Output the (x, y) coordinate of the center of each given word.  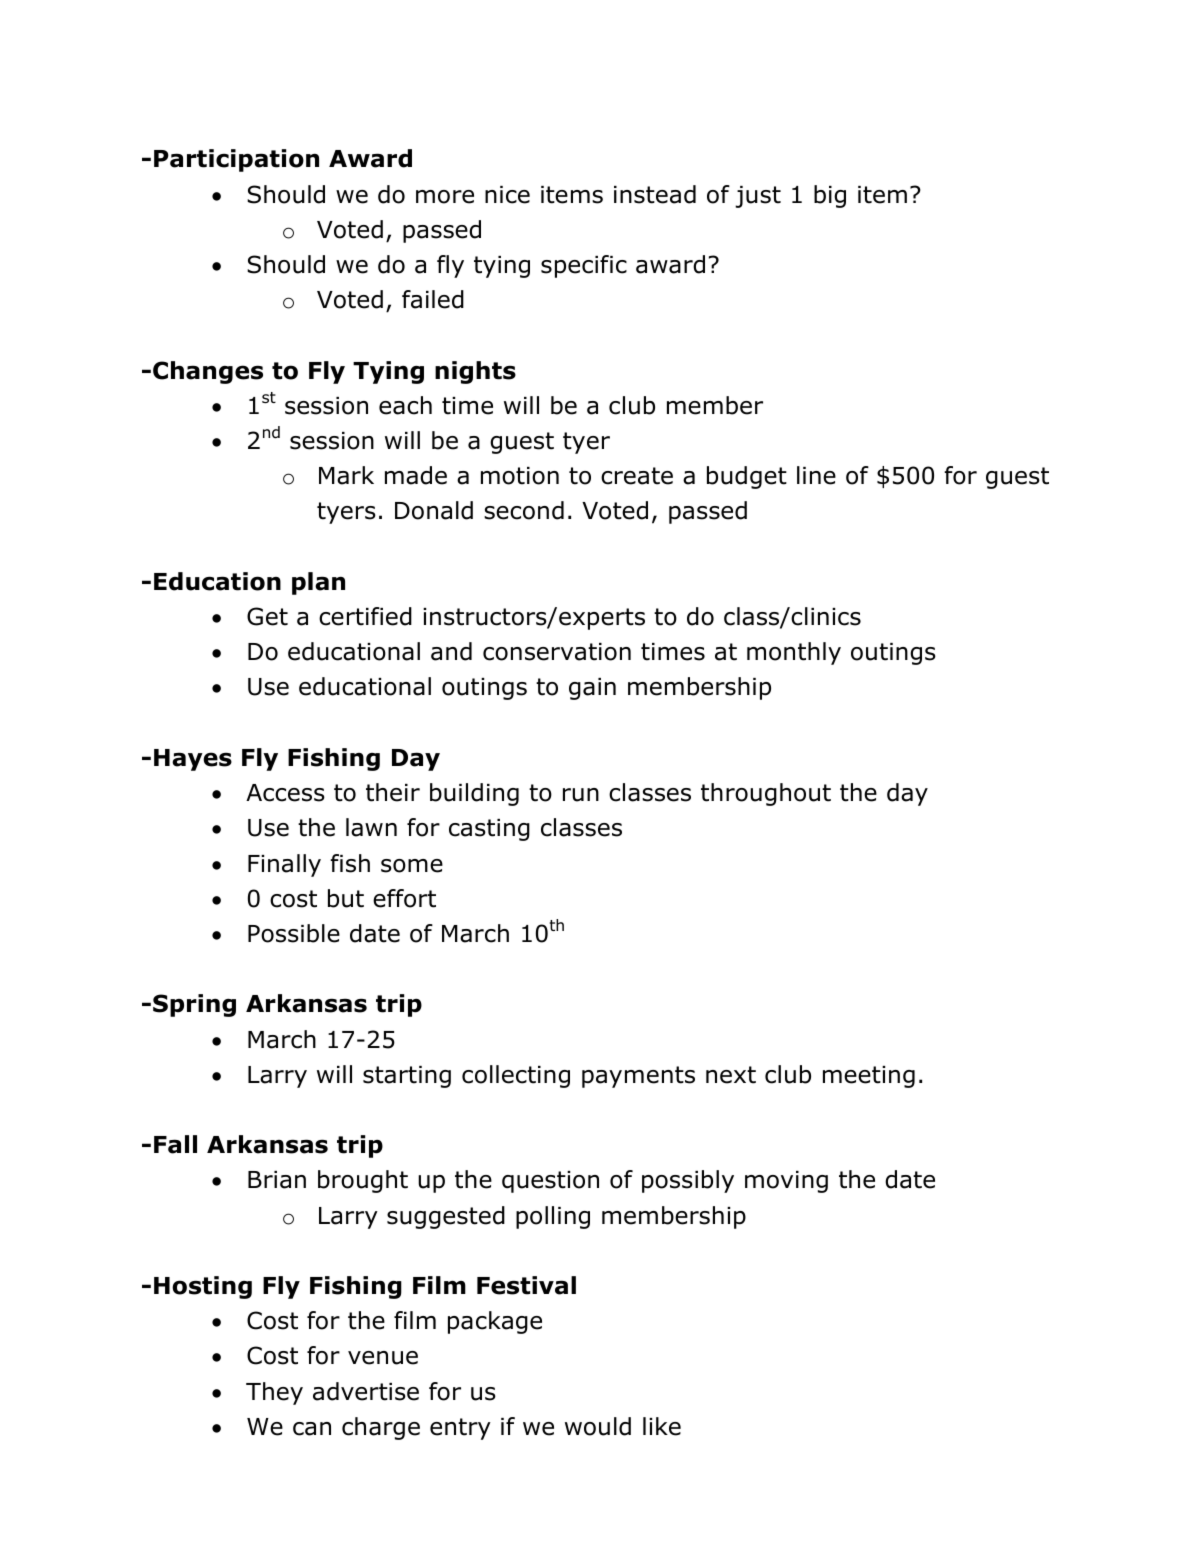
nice (507, 195)
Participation (236, 160)
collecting (516, 1076)
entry (460, 1429)
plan (318, 583)
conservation (557, 652)
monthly (794, 653)
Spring (194, 1005)
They (274, 1393)
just (758, 197)
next (731, 1075)
